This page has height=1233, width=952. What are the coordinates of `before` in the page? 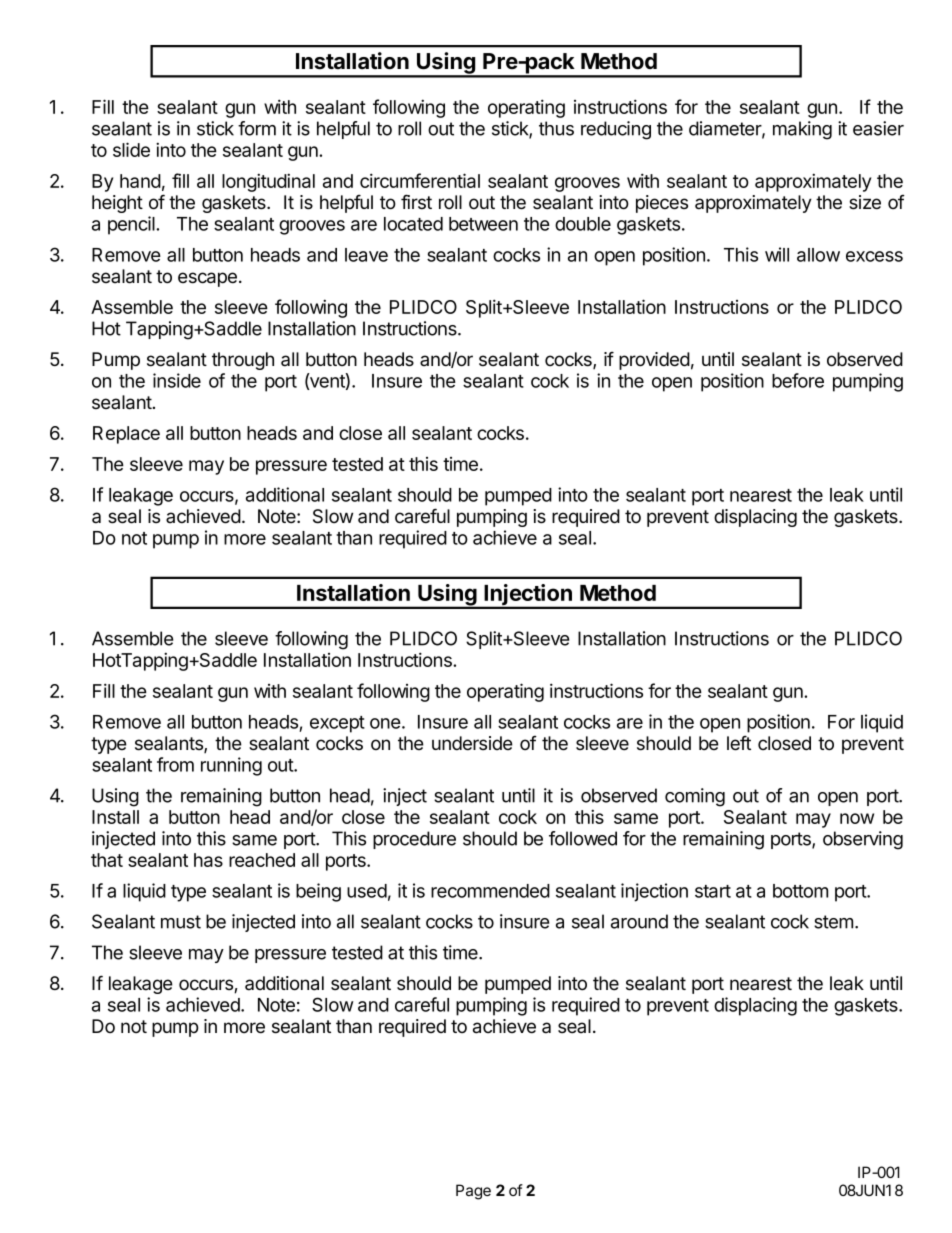 It's located at (798, 380).
